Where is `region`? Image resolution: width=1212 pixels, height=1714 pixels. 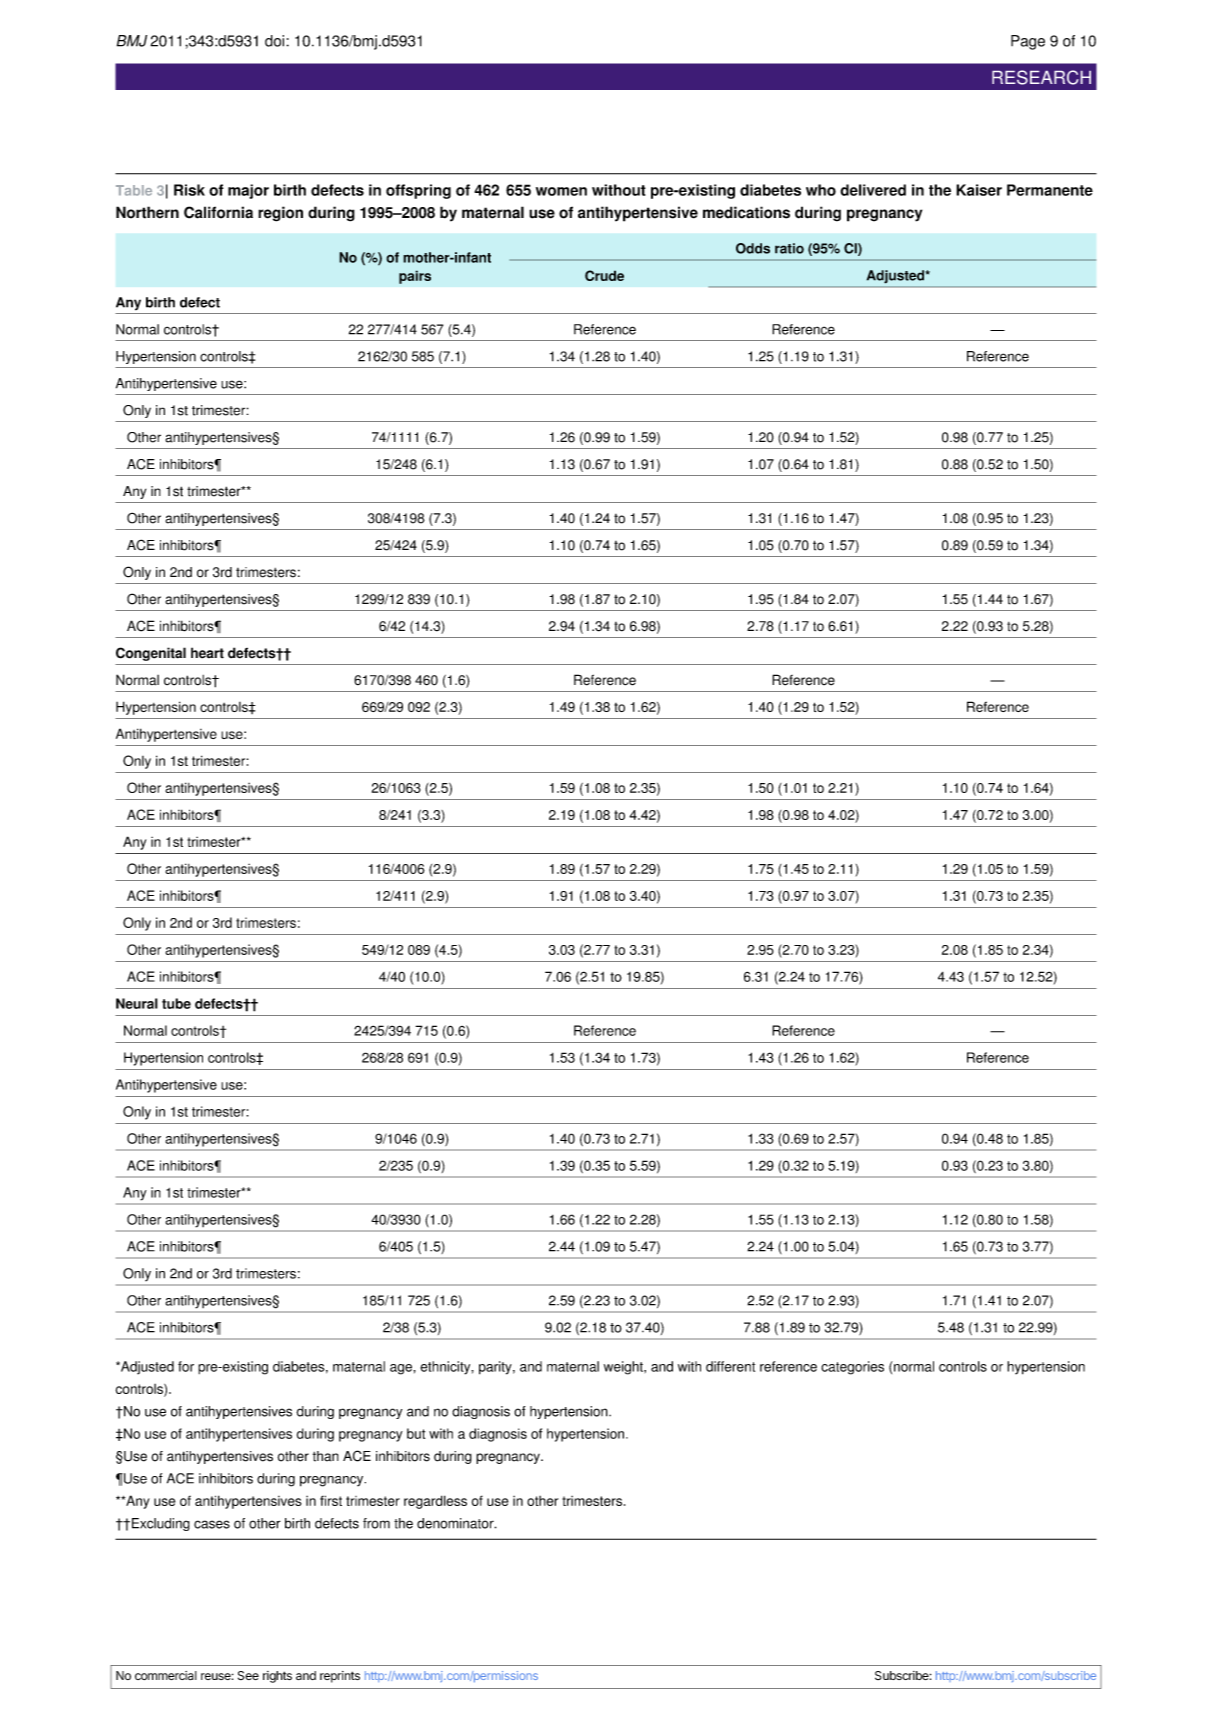 region is located at coordinates (280, 214).
